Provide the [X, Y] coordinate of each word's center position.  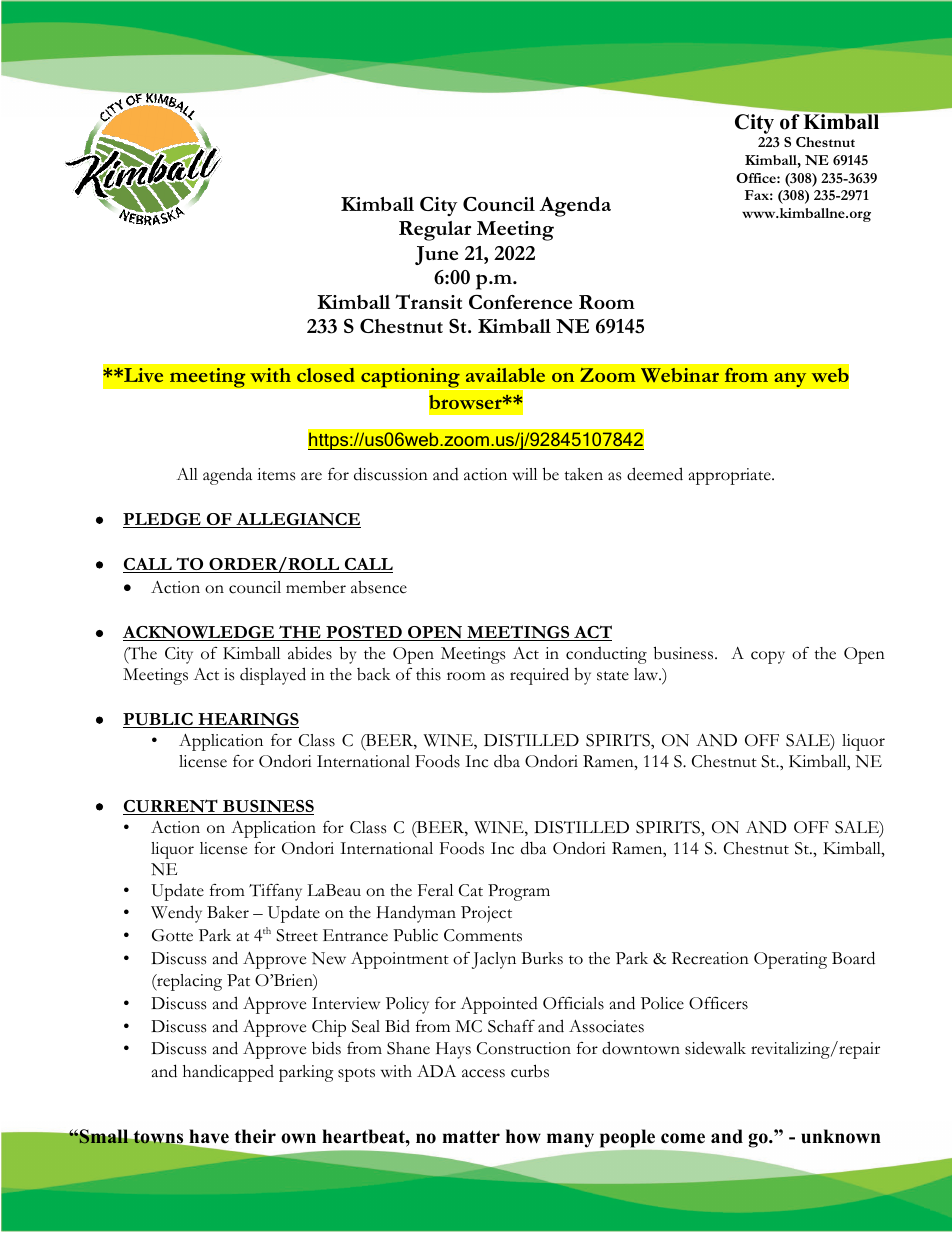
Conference [520, 302]
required [539, 676]
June [436, 255]
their [255, 1136]
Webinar [680, 375]
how [523, 1136]
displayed [273, 676]
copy [768, 657]
